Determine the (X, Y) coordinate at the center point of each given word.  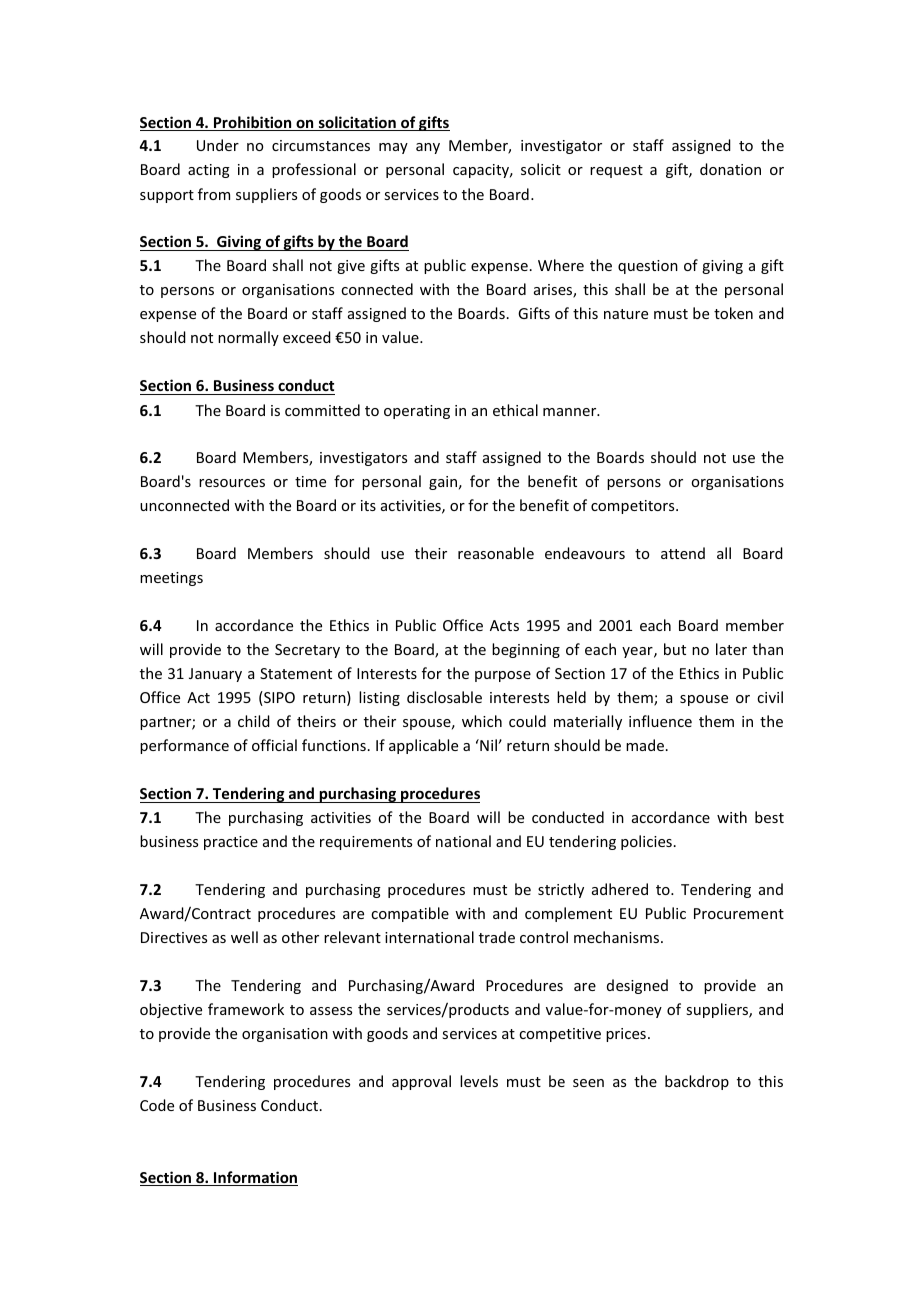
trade (497, 937)
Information (255, 1178)
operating (417, 412)
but (675, 649)
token (733, 313)
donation (730, 169)
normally (248, 338)
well (244, 937)
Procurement (739, 913)
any (428, 148)
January (215, 675)
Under (218, 145)
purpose (503, 676)
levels (479, 1081)
